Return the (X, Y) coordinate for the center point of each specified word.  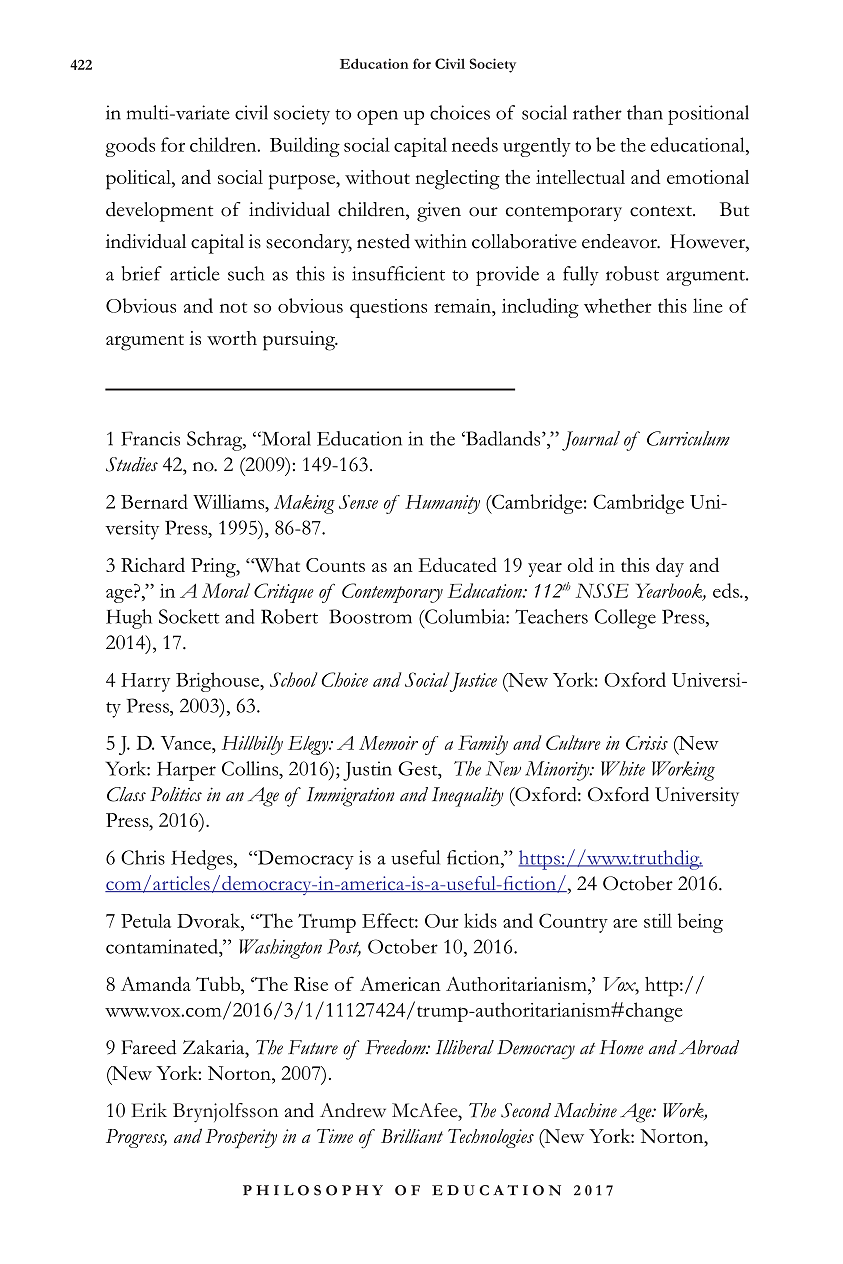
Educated (458, 564)
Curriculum (688, 438)
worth (232, 338)
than (645, 112)
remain (463, 306)
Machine (585, 1110)
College (625, 619)
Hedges (203, 860)
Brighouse (219, 682)
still (658, 920)
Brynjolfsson (225, 1113)
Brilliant (412, 1136)
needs (475, 144)
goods (130, 147)
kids (480, 920)
